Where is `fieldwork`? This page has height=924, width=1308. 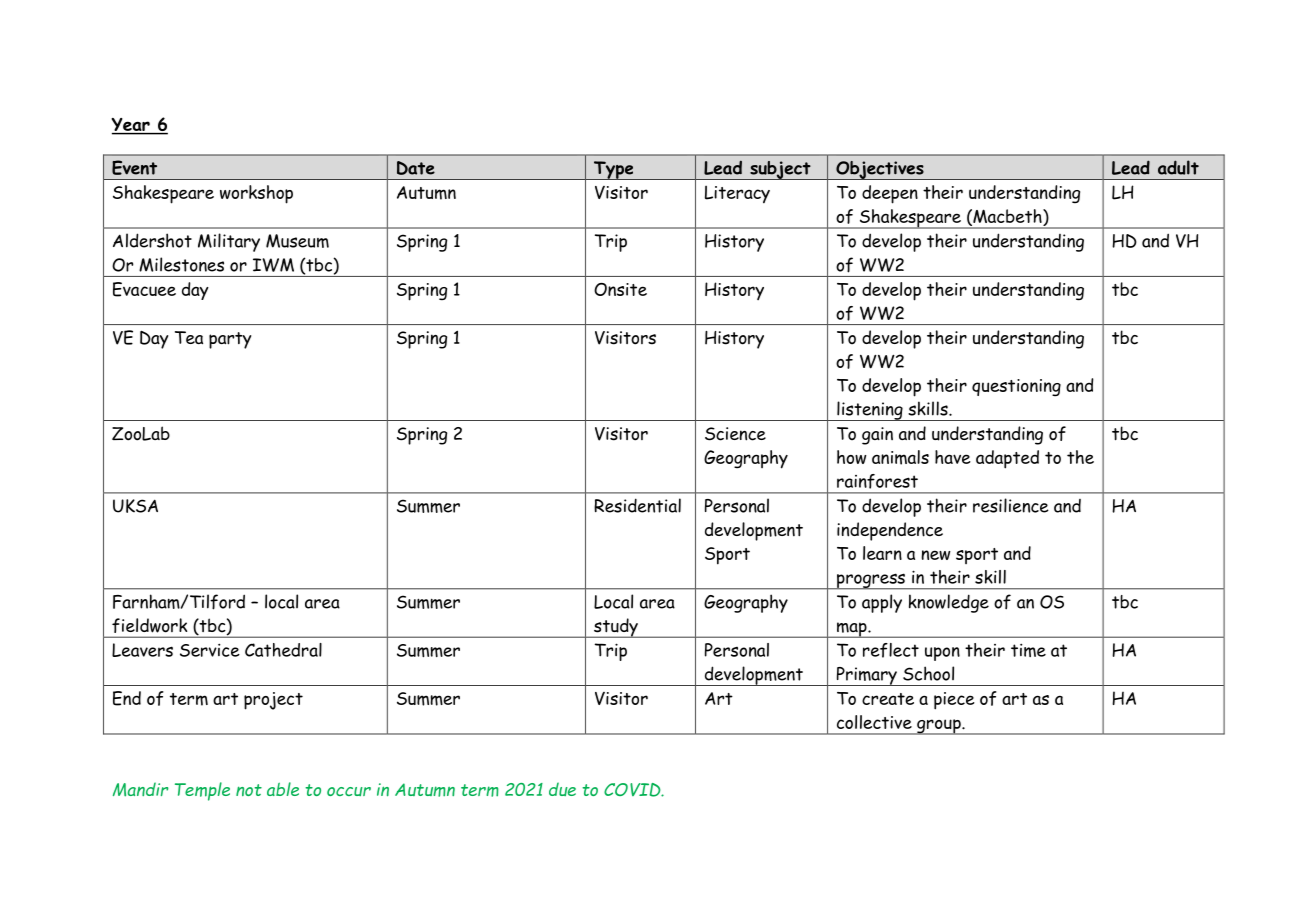 fieldwork is located at coordinates (149, 625).
